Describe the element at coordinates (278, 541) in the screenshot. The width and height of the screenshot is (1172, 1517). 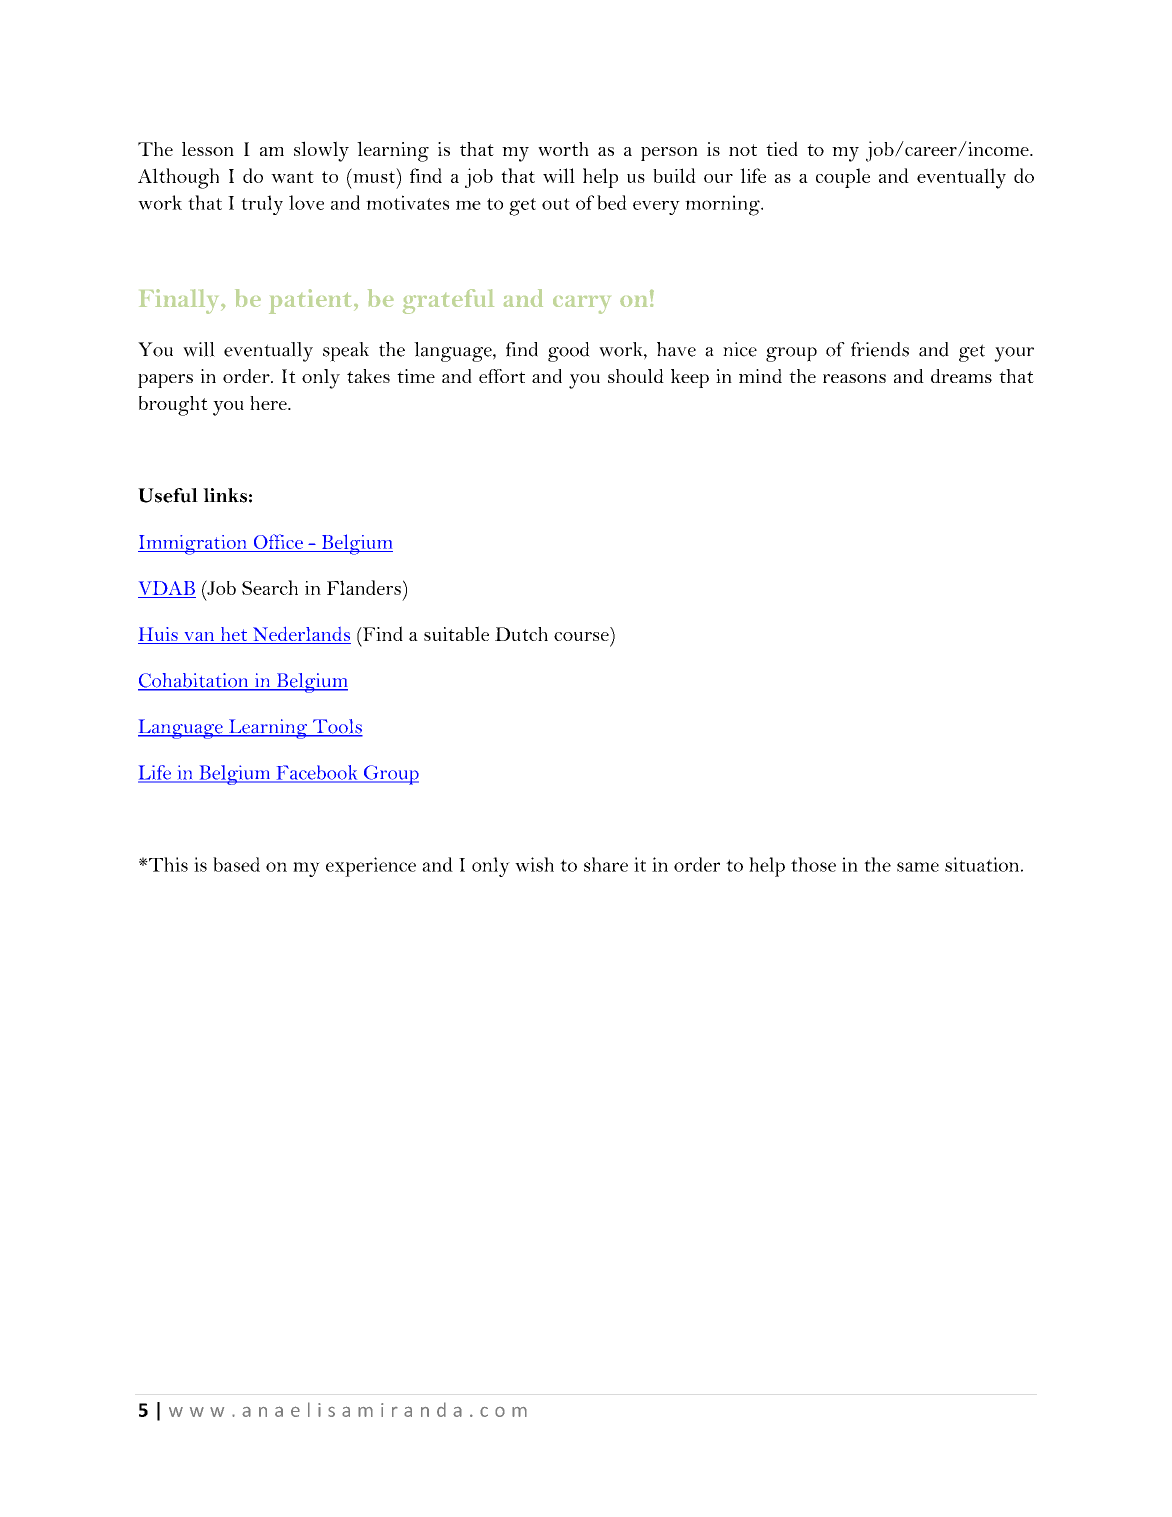
I see `Office` at that location.
